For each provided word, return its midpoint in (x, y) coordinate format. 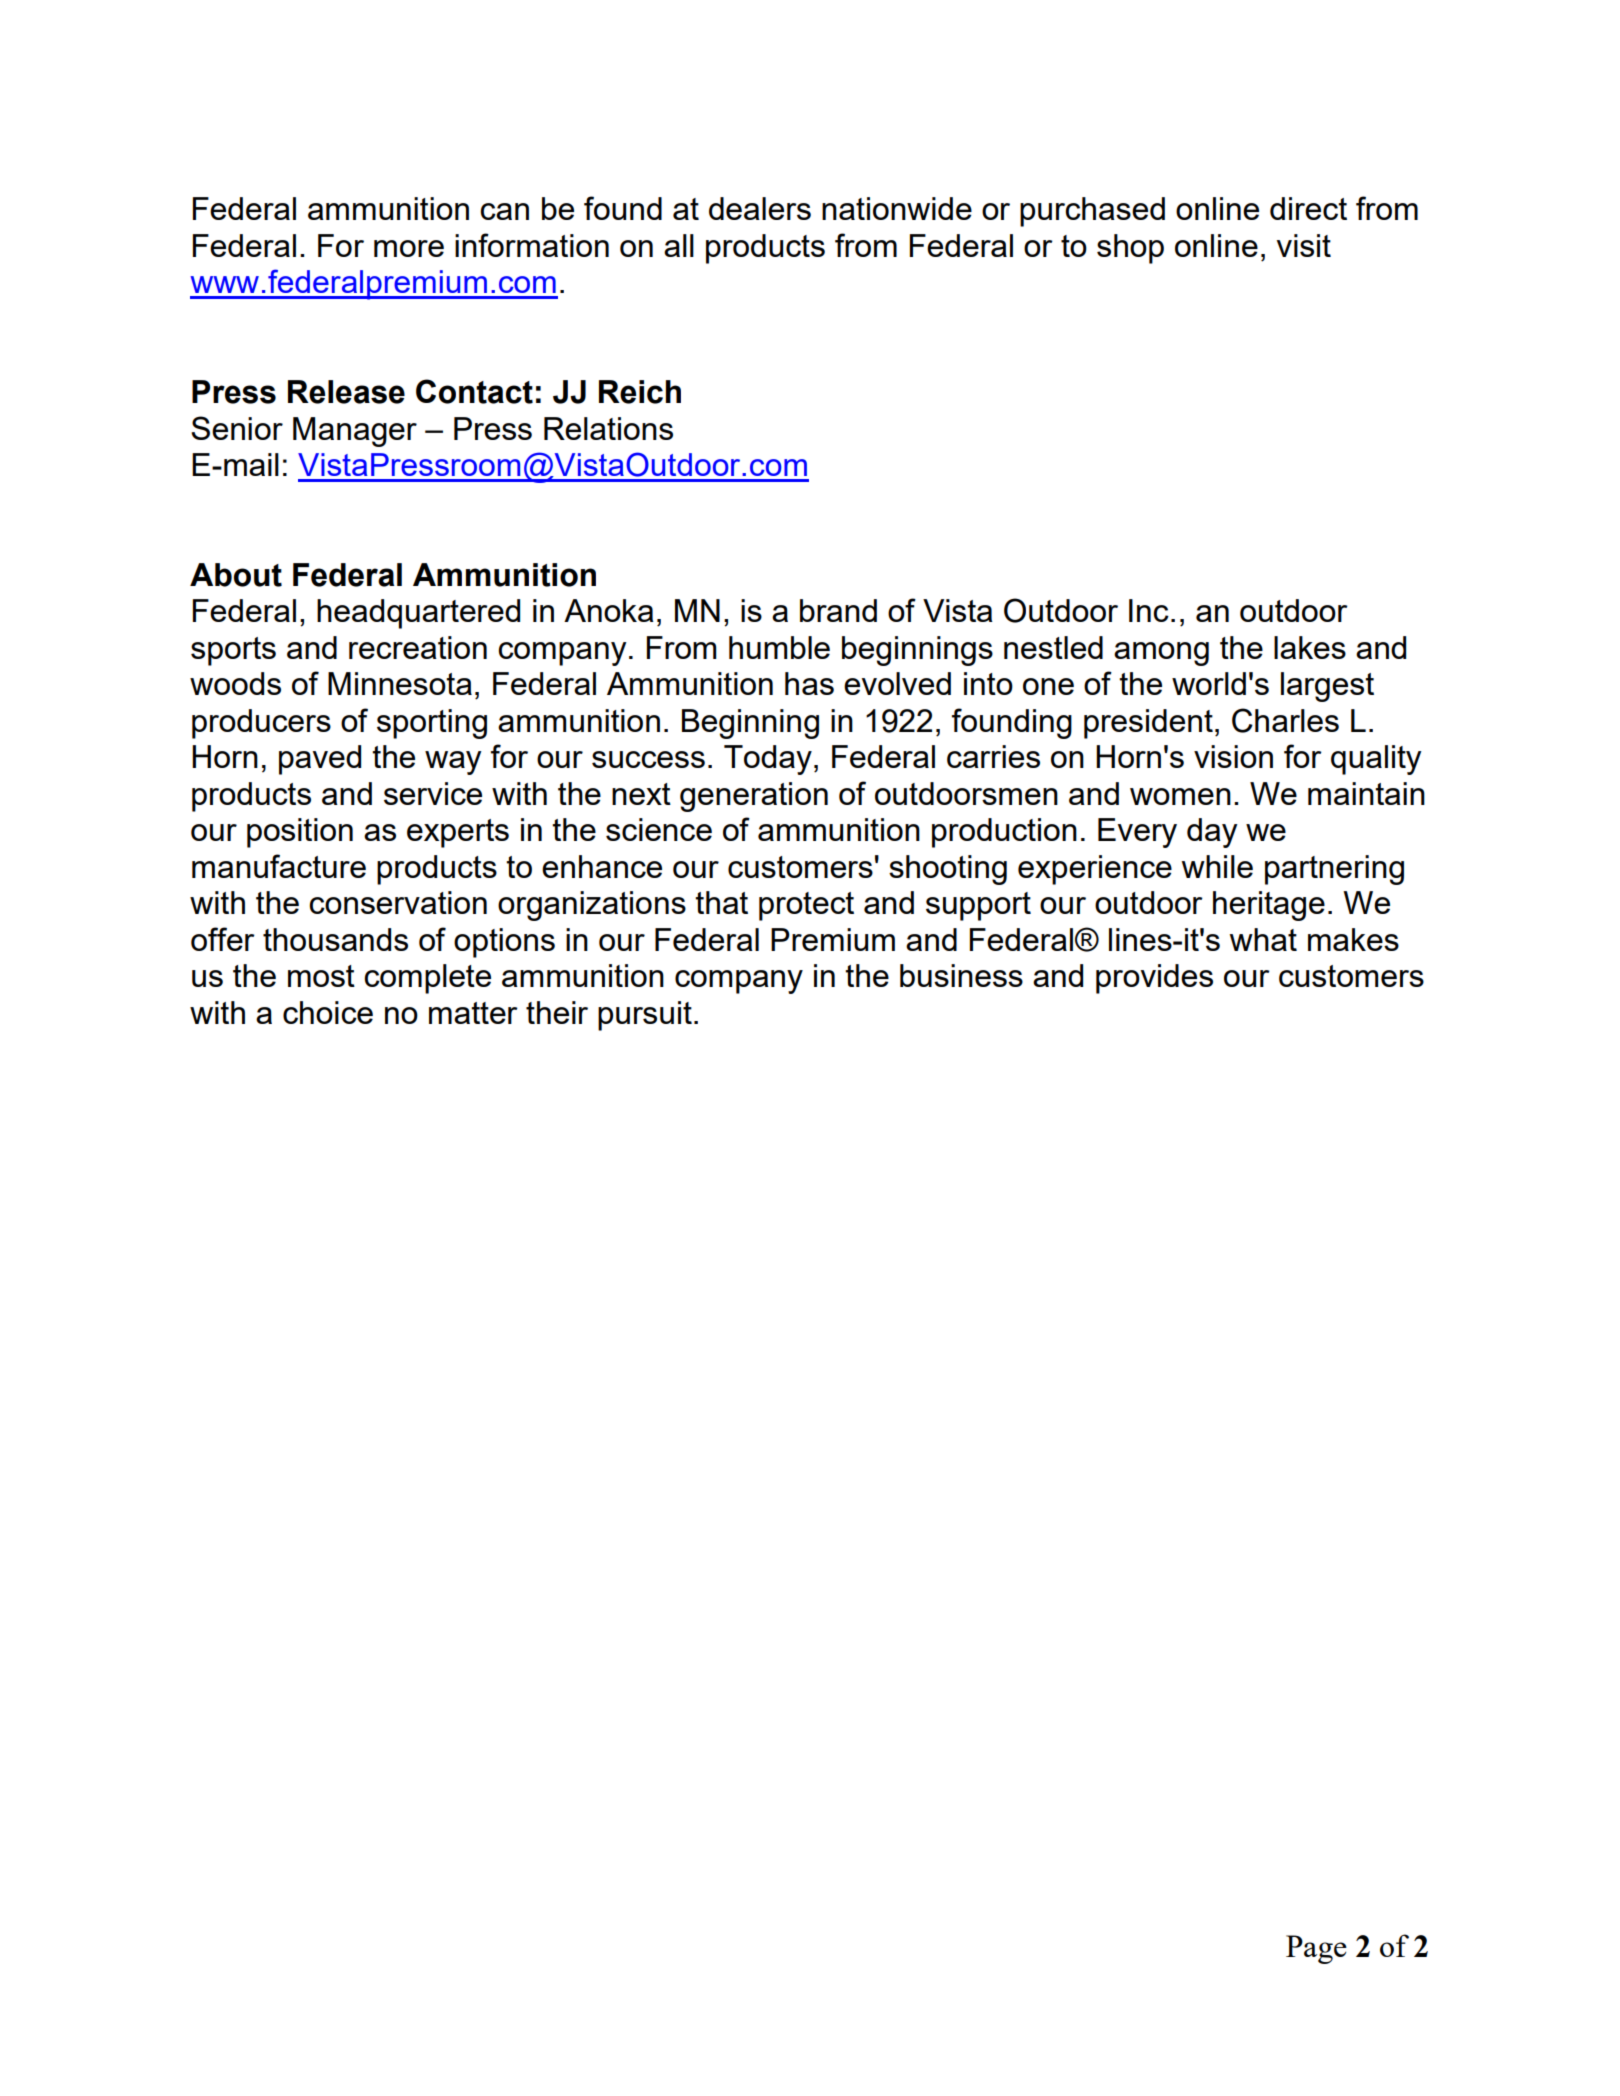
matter (473, 1013)
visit (1304, 245)
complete (427, 979)
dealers (760, 208)
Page (1316, 1949)
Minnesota (400, 683)
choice (328, 1012)
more (409, 248)
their (557, 1012)
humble (779, 647)
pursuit (645, 1016)
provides (1154, 979)
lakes (1310, 647)
